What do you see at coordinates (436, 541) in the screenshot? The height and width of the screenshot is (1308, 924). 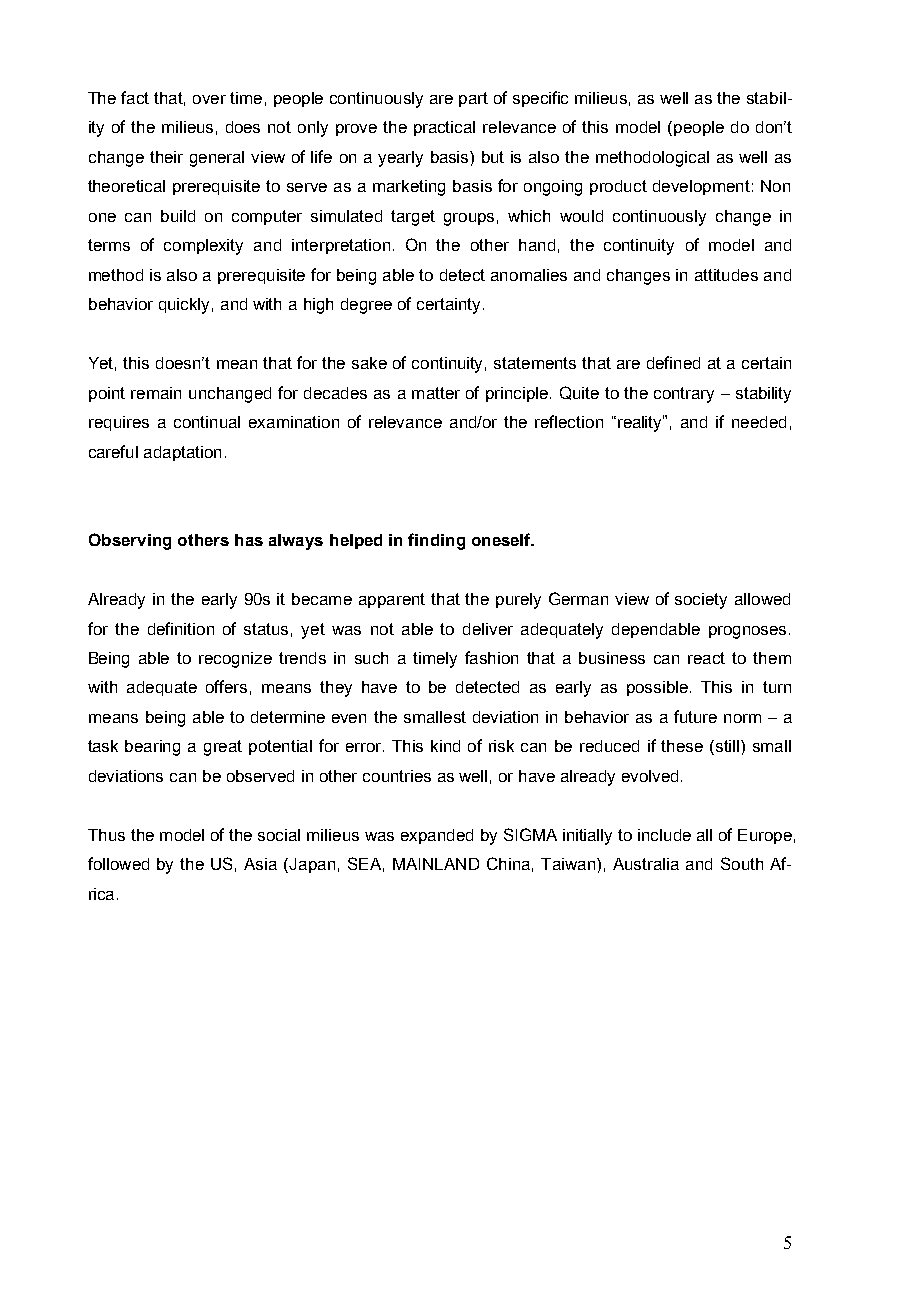 I see `finding` at bounding box center [436, 541].
